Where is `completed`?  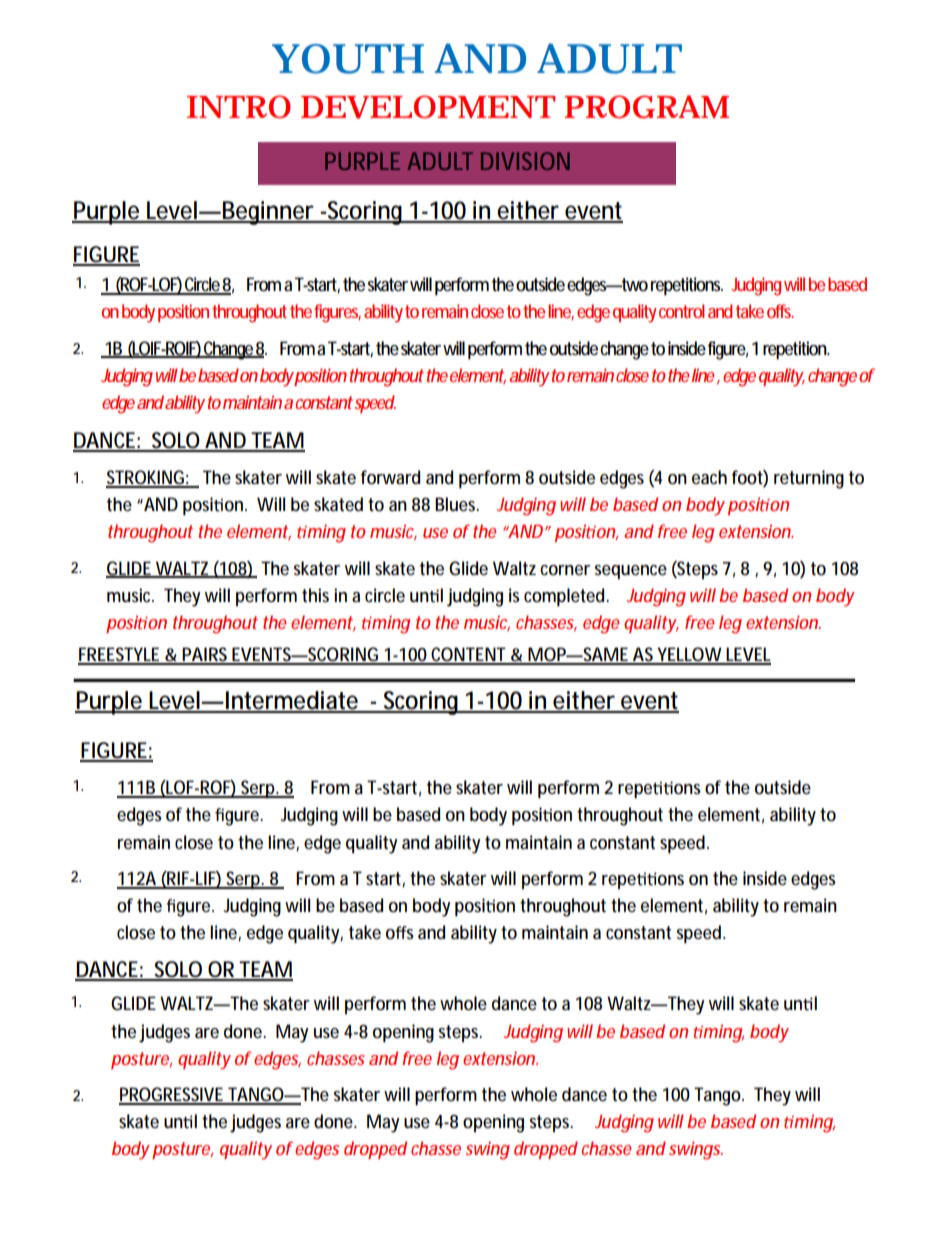 completed is located at coordinates (564, 597).
